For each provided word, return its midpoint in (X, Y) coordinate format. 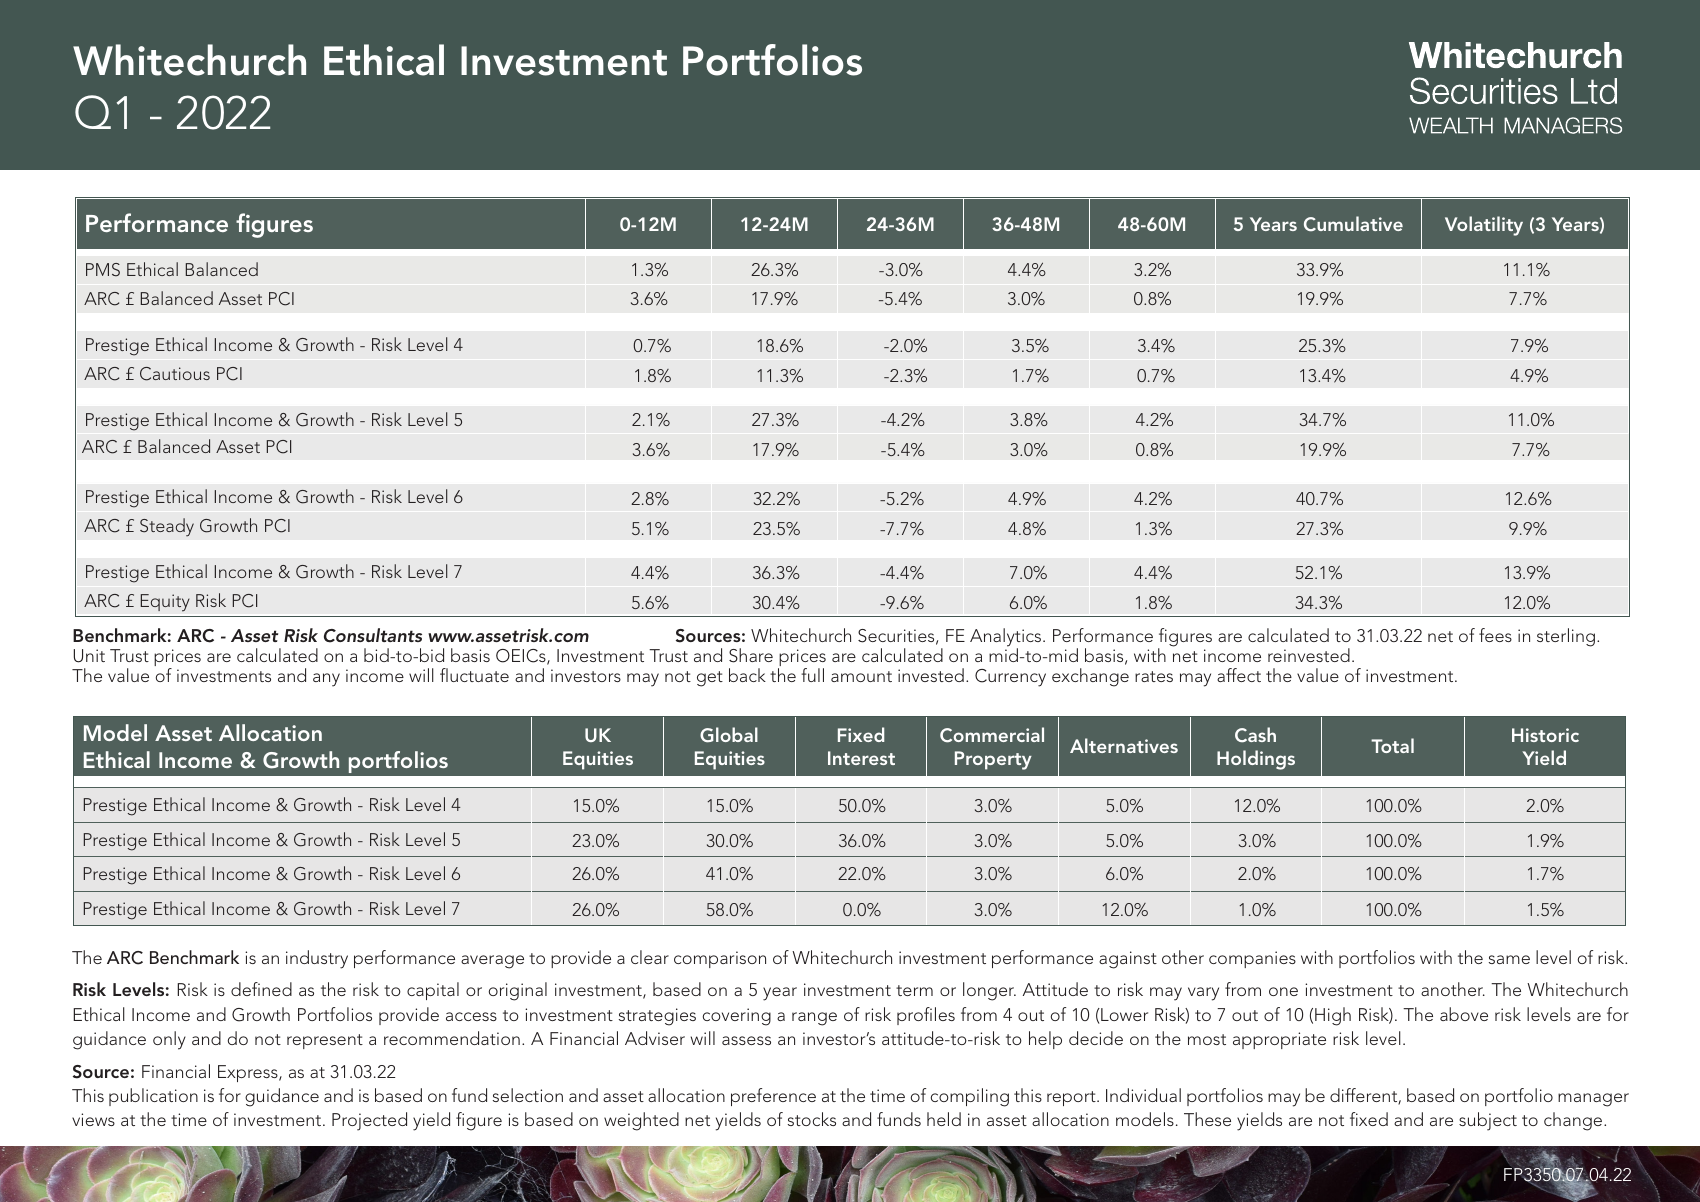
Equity (165, 603)
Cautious (175, 374)
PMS (103, 270)
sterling (1566, 637)
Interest (861, 758)
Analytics (1005, 638)
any (326, 680)
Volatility (1484, 226)
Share (751, 655)
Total (1392, 745)
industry (317, 959)
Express (249, 1073)
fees (1495, 635)
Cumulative (1353, 224)
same (1509, 959)
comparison (720, 959)
